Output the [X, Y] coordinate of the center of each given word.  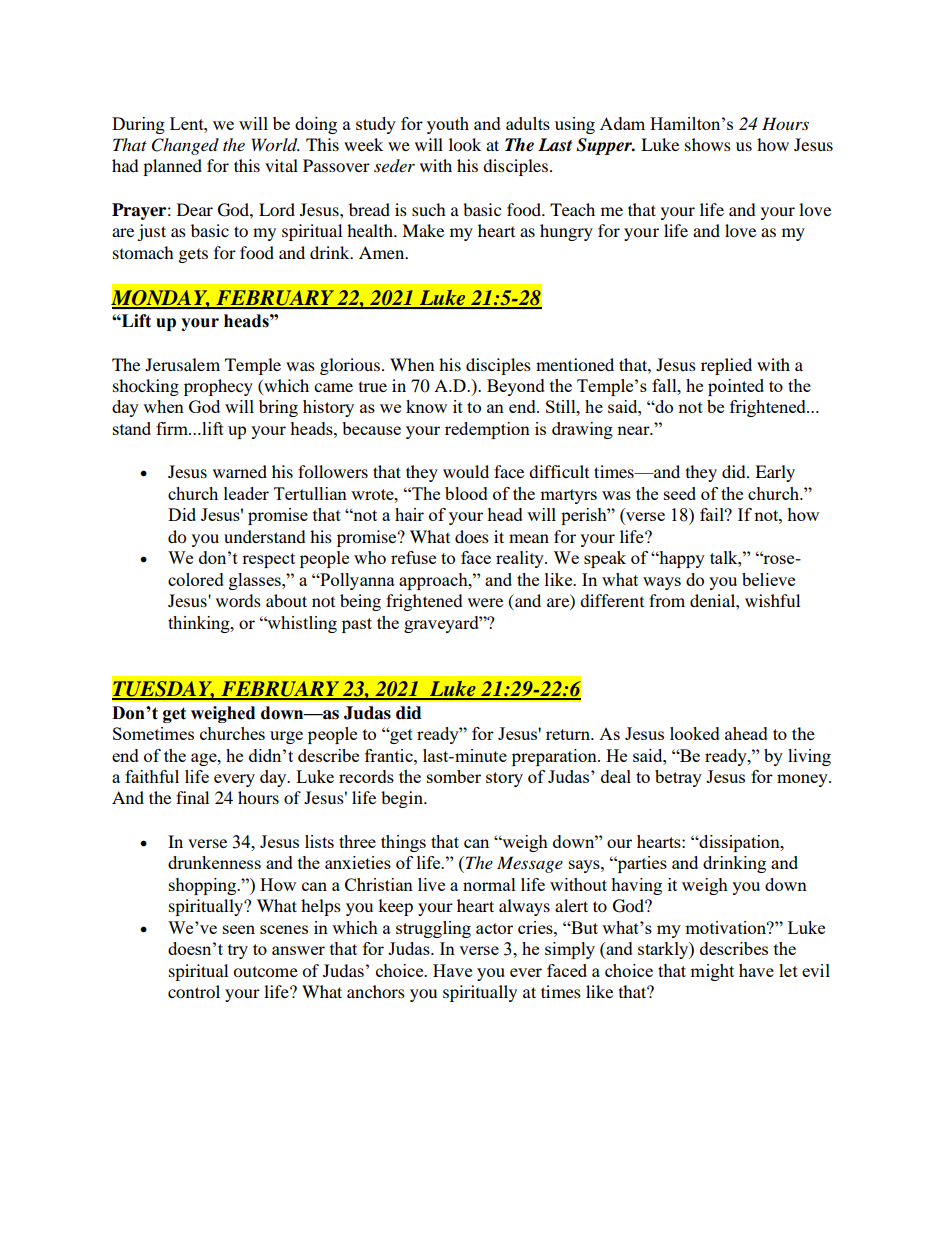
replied [726, 366]
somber [454, 776]
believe [768, 579]
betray [678, 778]
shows [708, 144]
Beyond [516, 387]
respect [268, 560]
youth [448, 125]
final [192, 797]
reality [521, 559]
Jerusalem [182, 364]
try [238, 951]
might [712, 972]
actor [494, 928]
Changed [185, 146]
